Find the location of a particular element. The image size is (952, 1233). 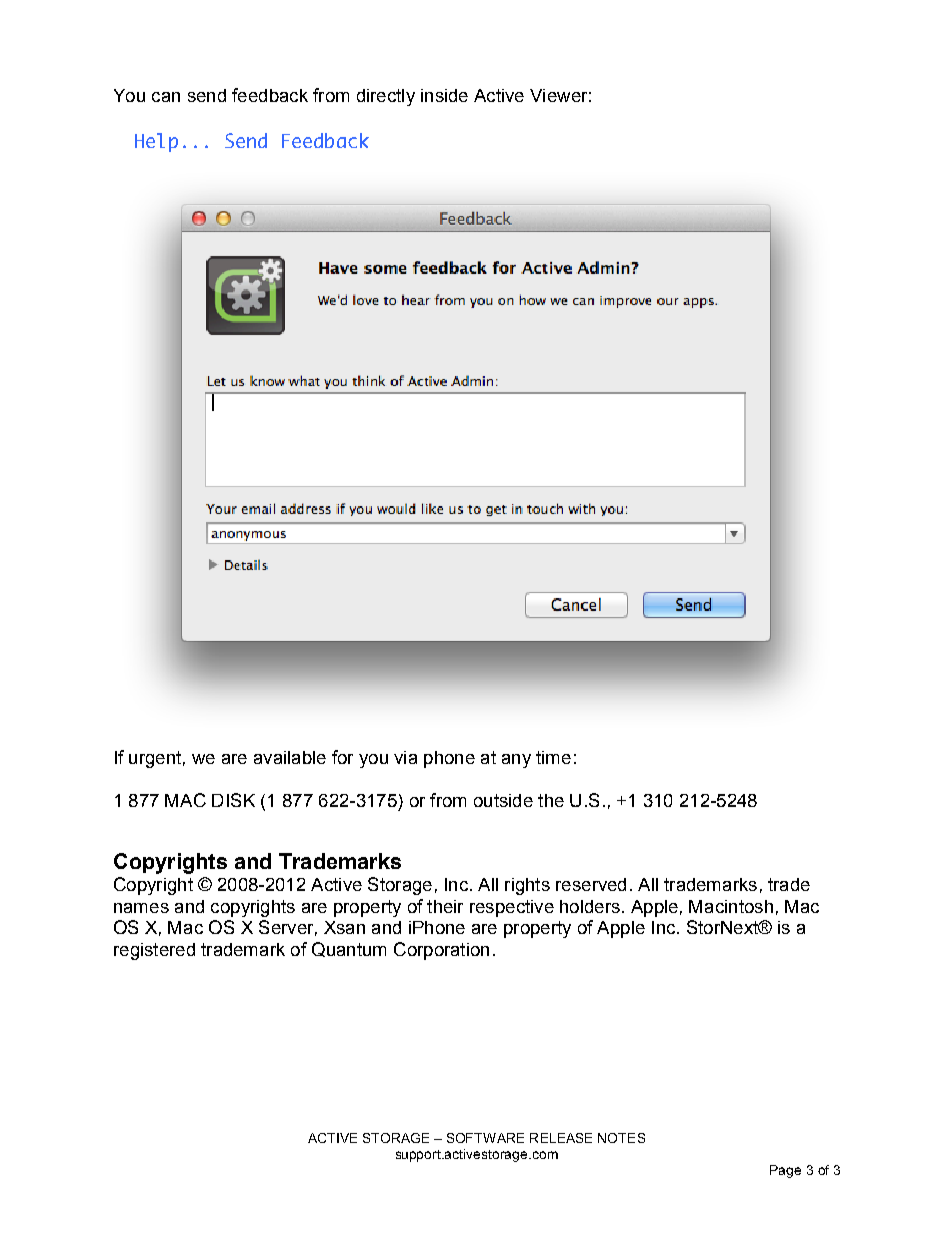

can is located at coordinates (166, 97).
